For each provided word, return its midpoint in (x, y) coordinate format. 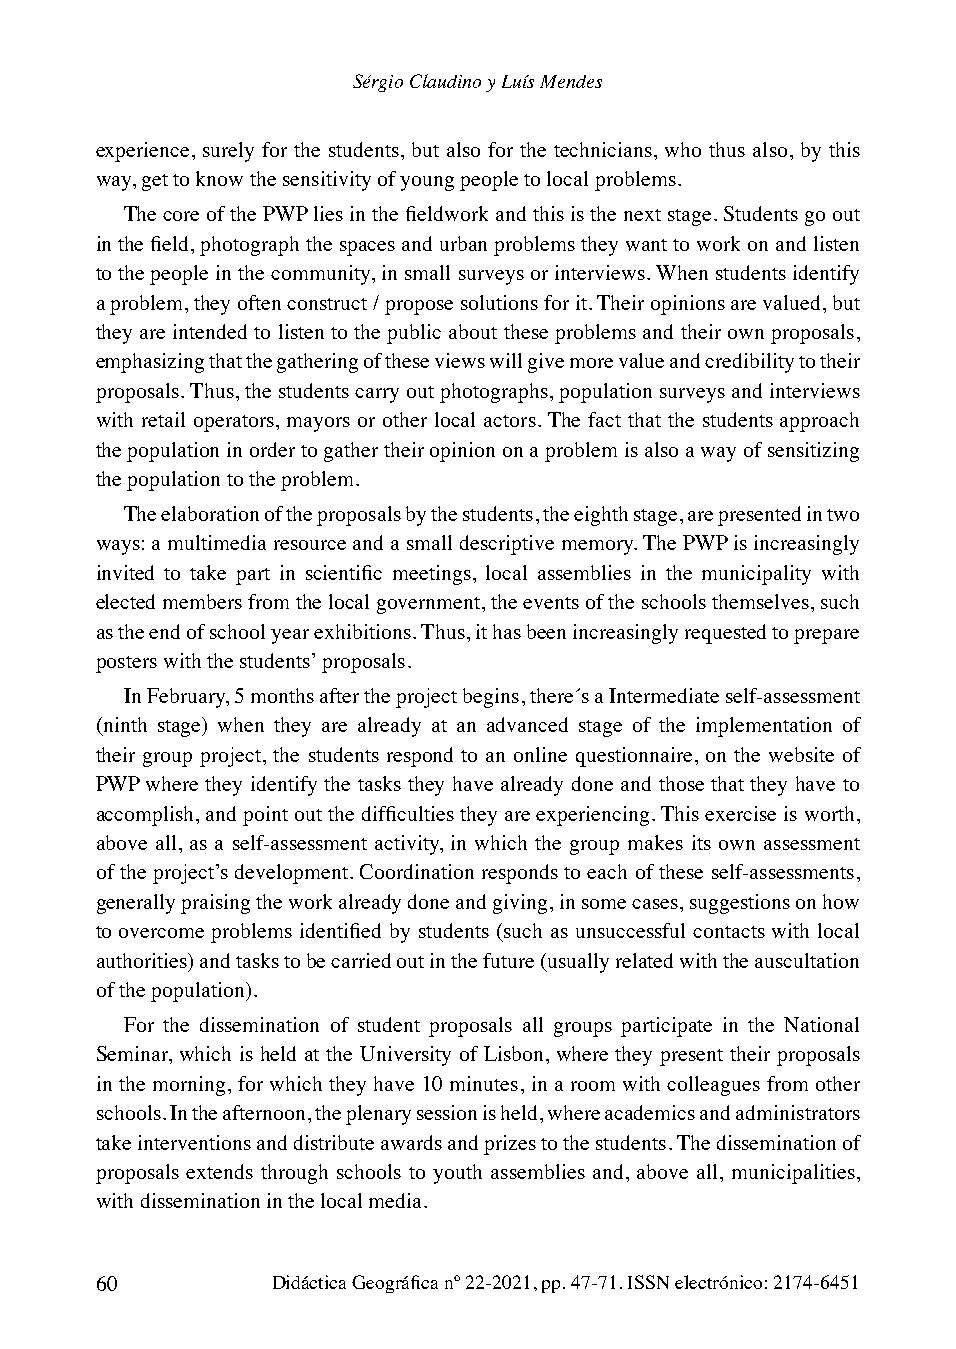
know (219, 178)
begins (491, 698)
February (187, 698)
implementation (764, 727)
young (427, 183)
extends (219, 1171)
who (683, 149)
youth (457, 1174)
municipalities (793, 1174)
